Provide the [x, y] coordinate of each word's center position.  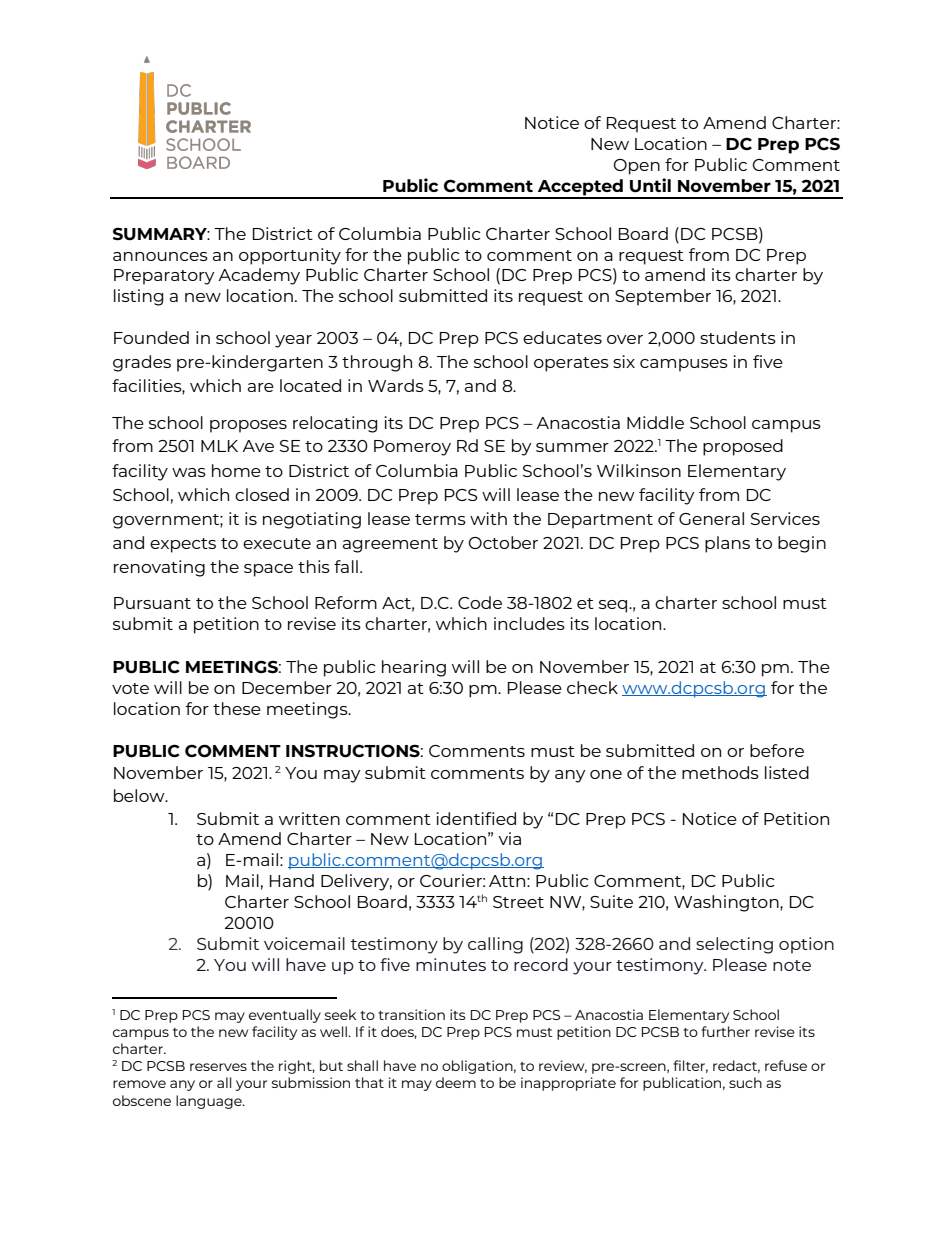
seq [614, 606]
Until [650, 185]
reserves [218, 1067]
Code [480, 602]
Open [637, 167]
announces [160, 256]
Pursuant [152, 603]
